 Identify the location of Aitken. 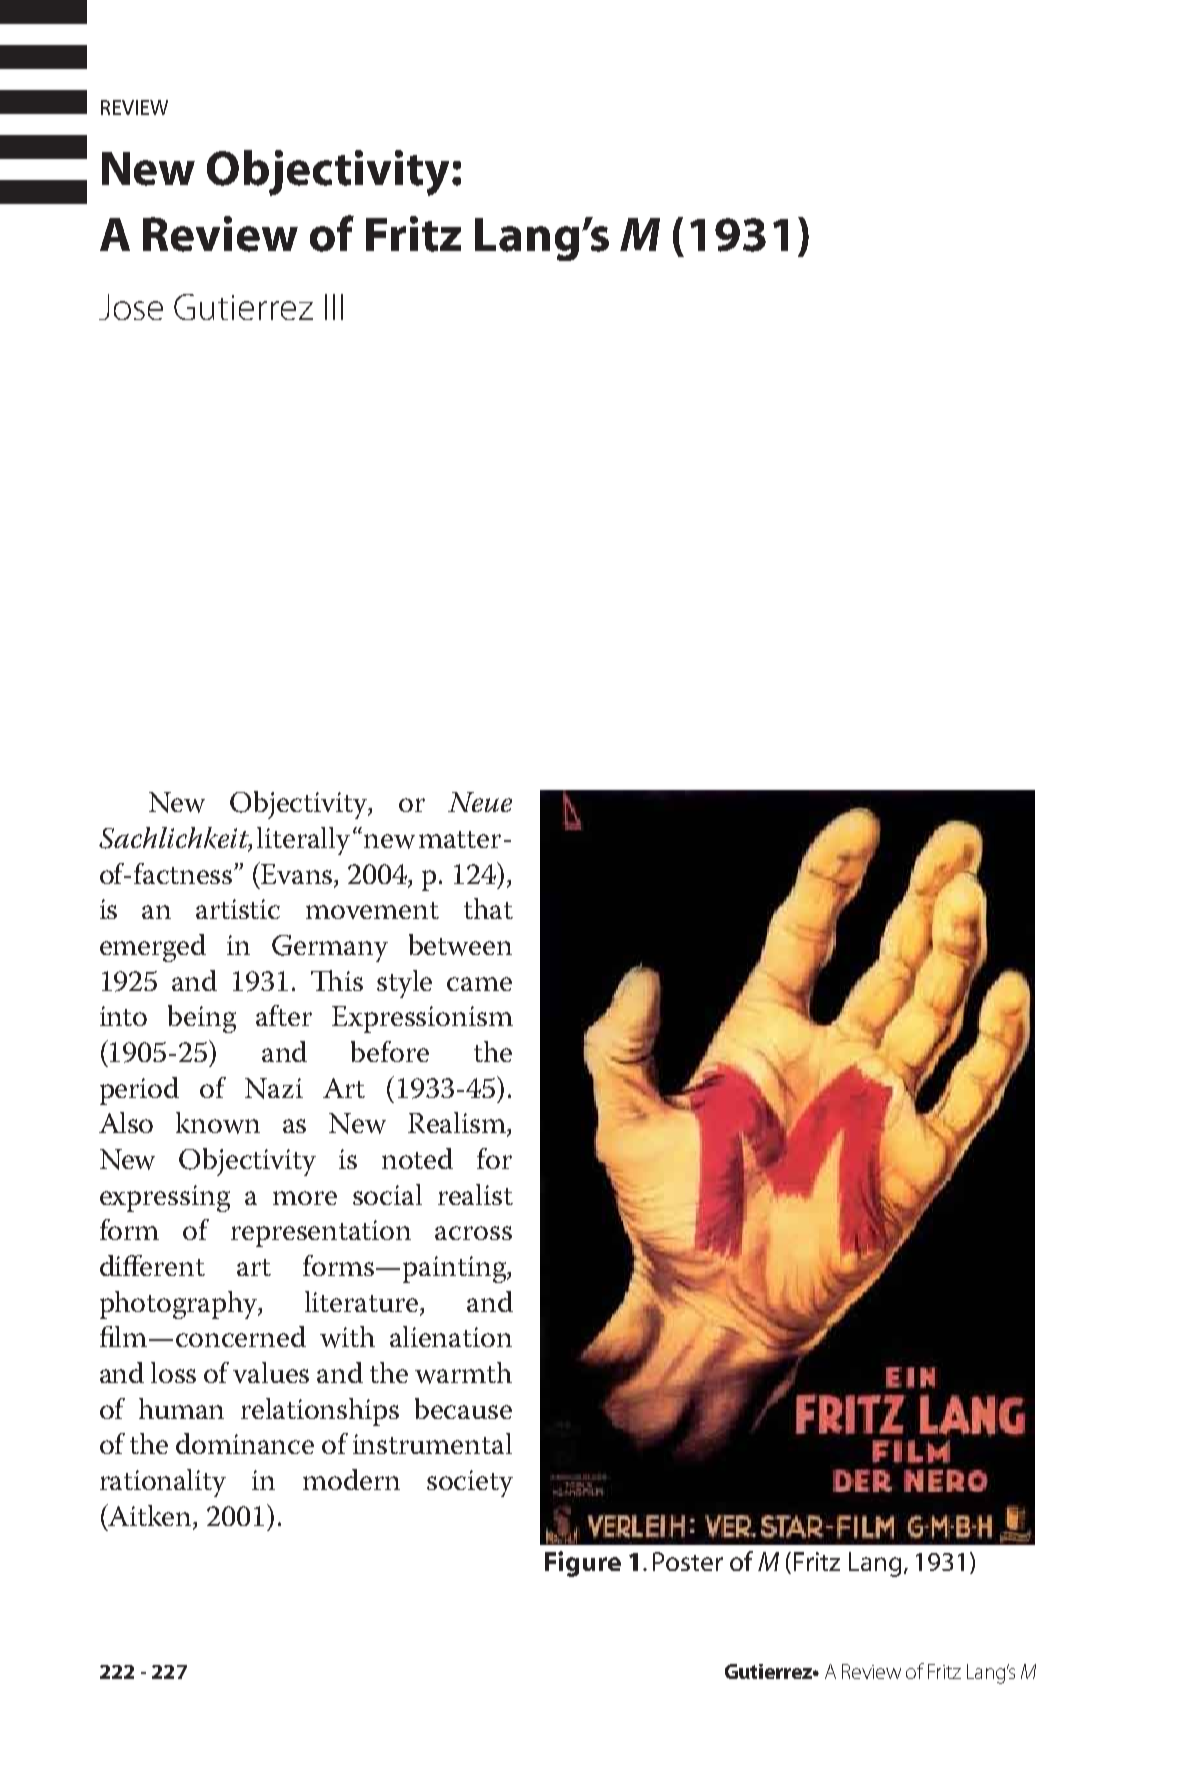
(150, 1516).
